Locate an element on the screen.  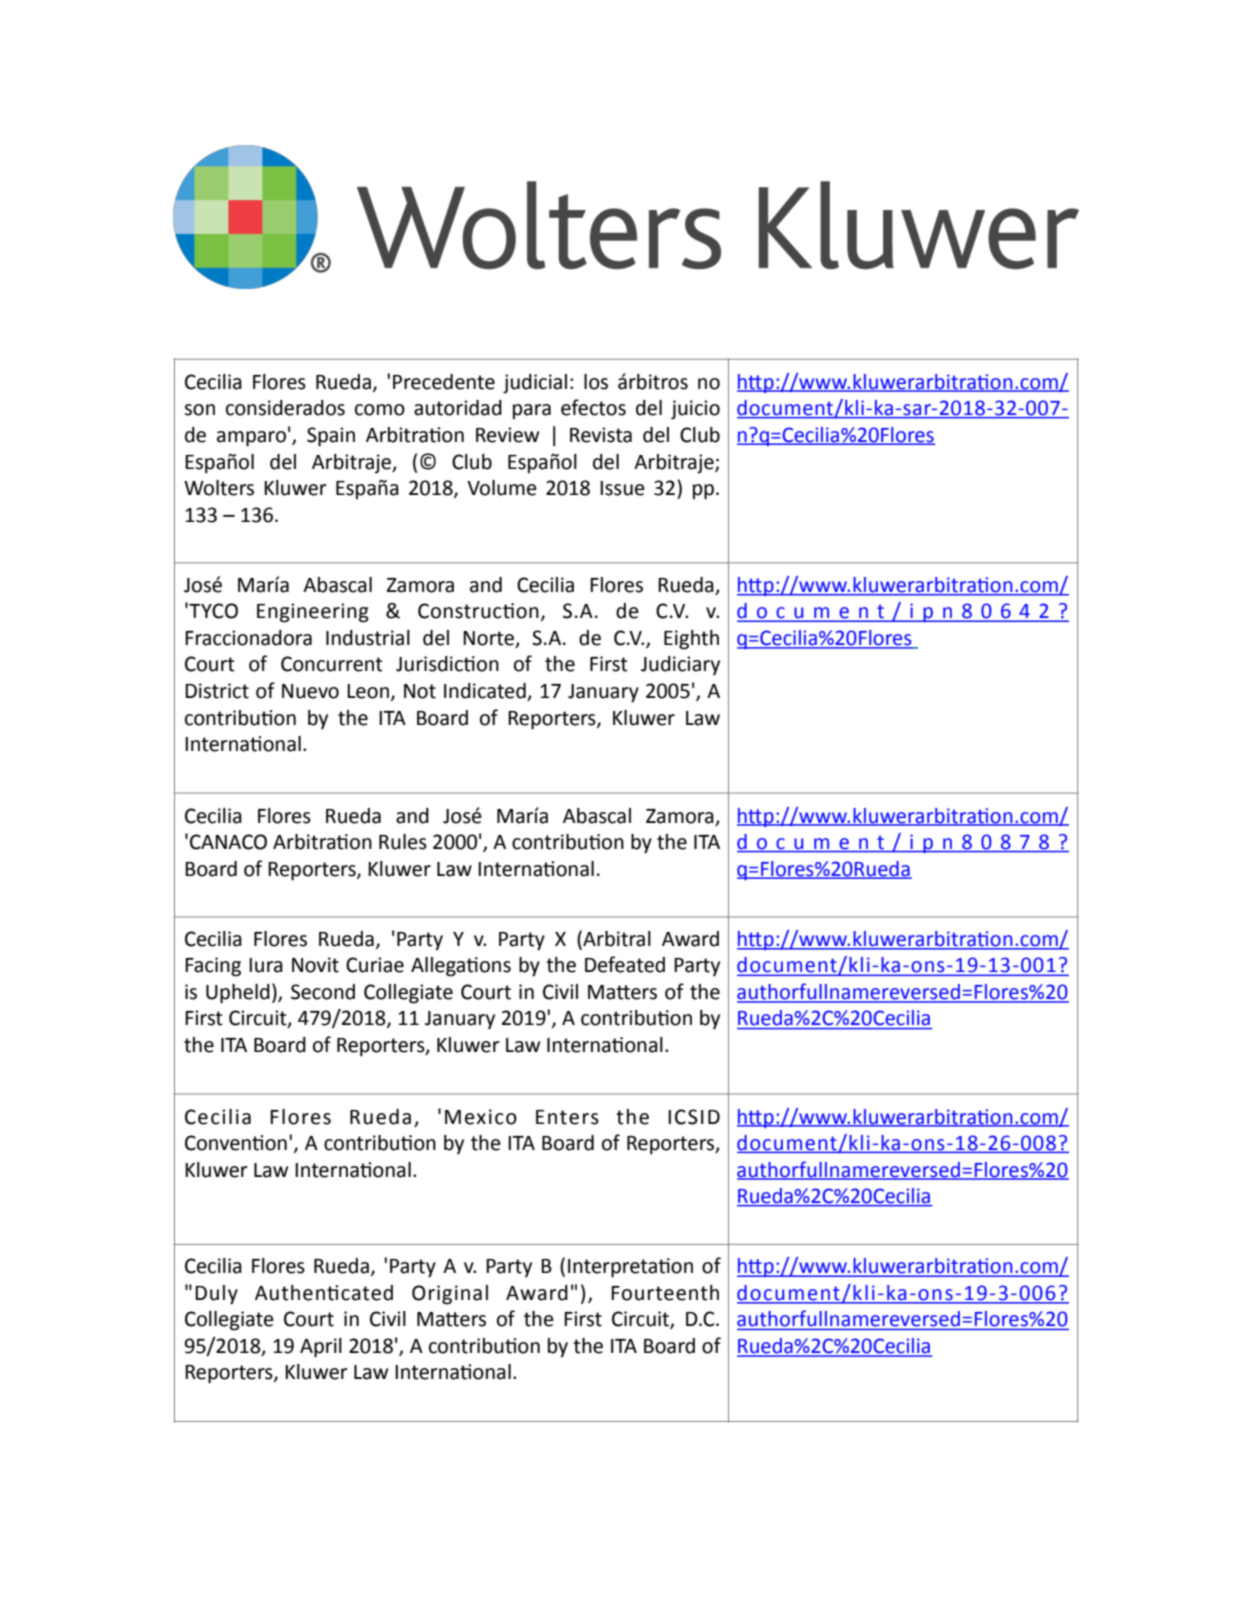
efectos is located at coordinates (593, 407).
